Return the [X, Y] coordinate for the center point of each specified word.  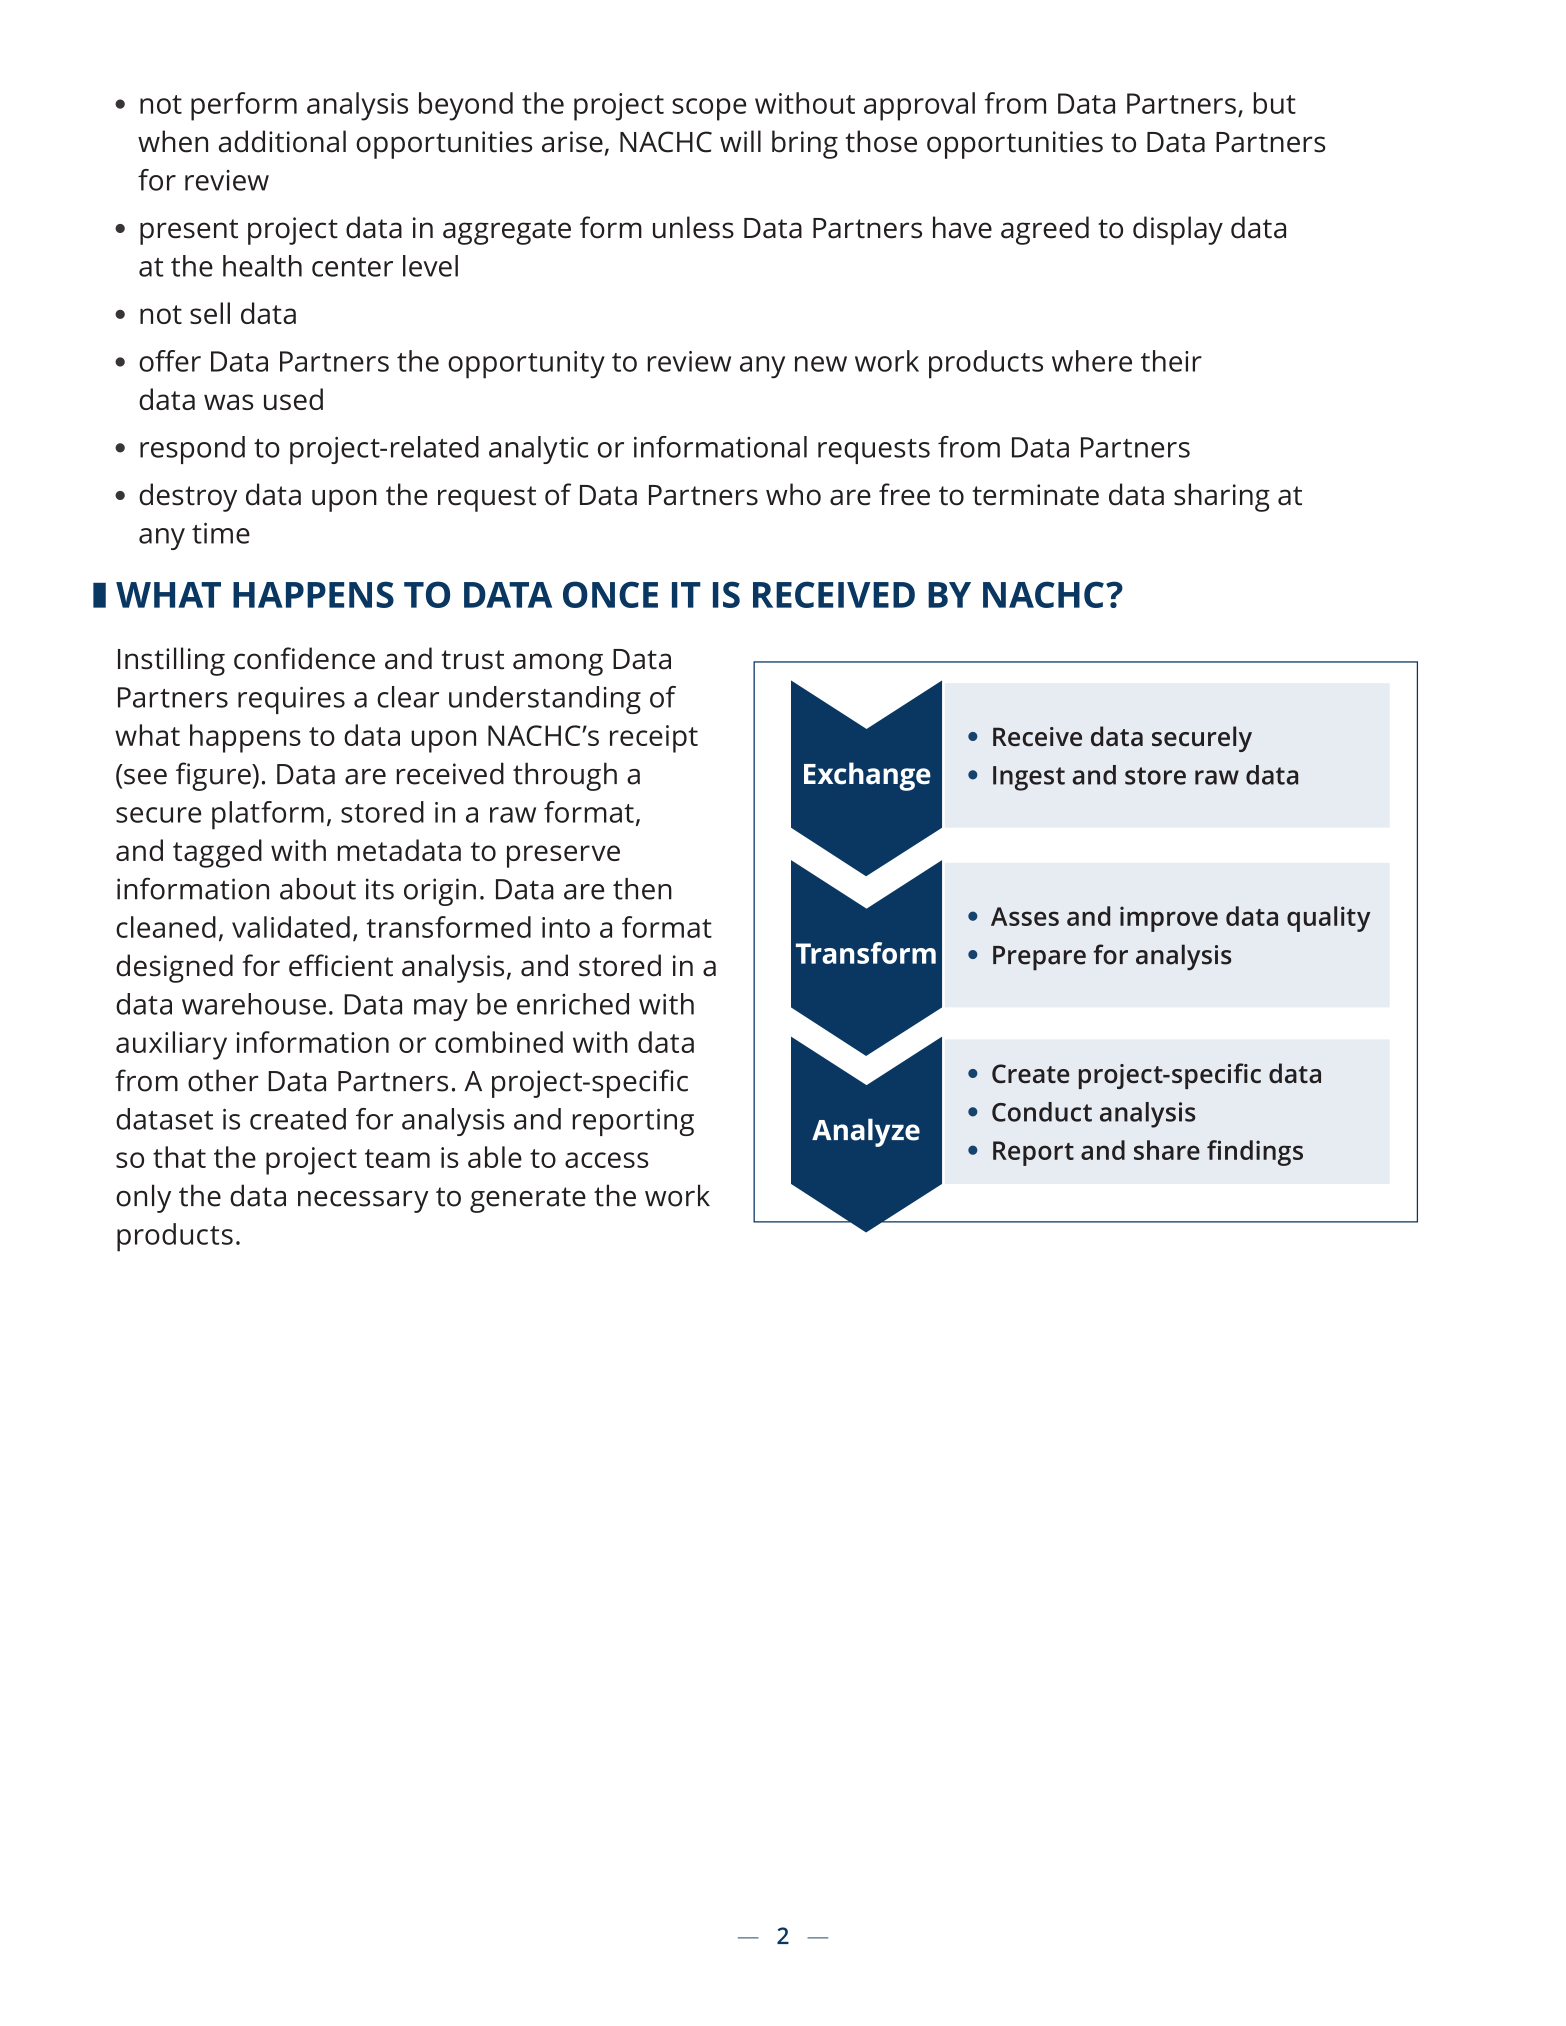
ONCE [610, 594]
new [821, 364]
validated [291, 927]
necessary [363, 1202]
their [1171, 361]
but [1275, 103]
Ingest [1029, 778]
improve [1169, 919]
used [293, 399]
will [740, 141]
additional [282, 141]
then [642, 889]
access [607, 1160]
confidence [304, 658]
